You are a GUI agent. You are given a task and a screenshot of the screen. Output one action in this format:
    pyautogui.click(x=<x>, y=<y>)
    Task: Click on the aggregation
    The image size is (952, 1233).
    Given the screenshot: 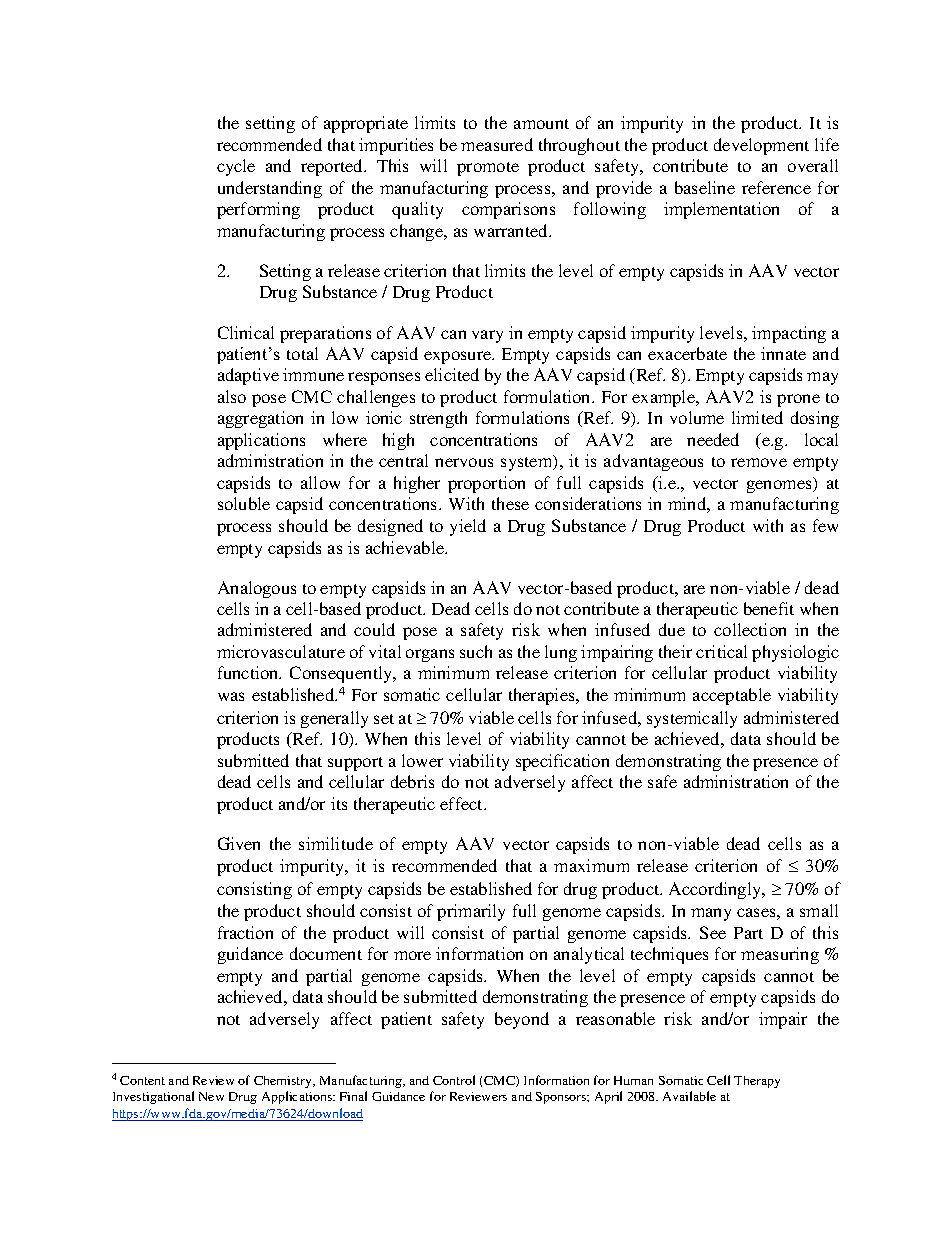 What is the action you would take?
    pyautogui.click(x=260, y=419)
